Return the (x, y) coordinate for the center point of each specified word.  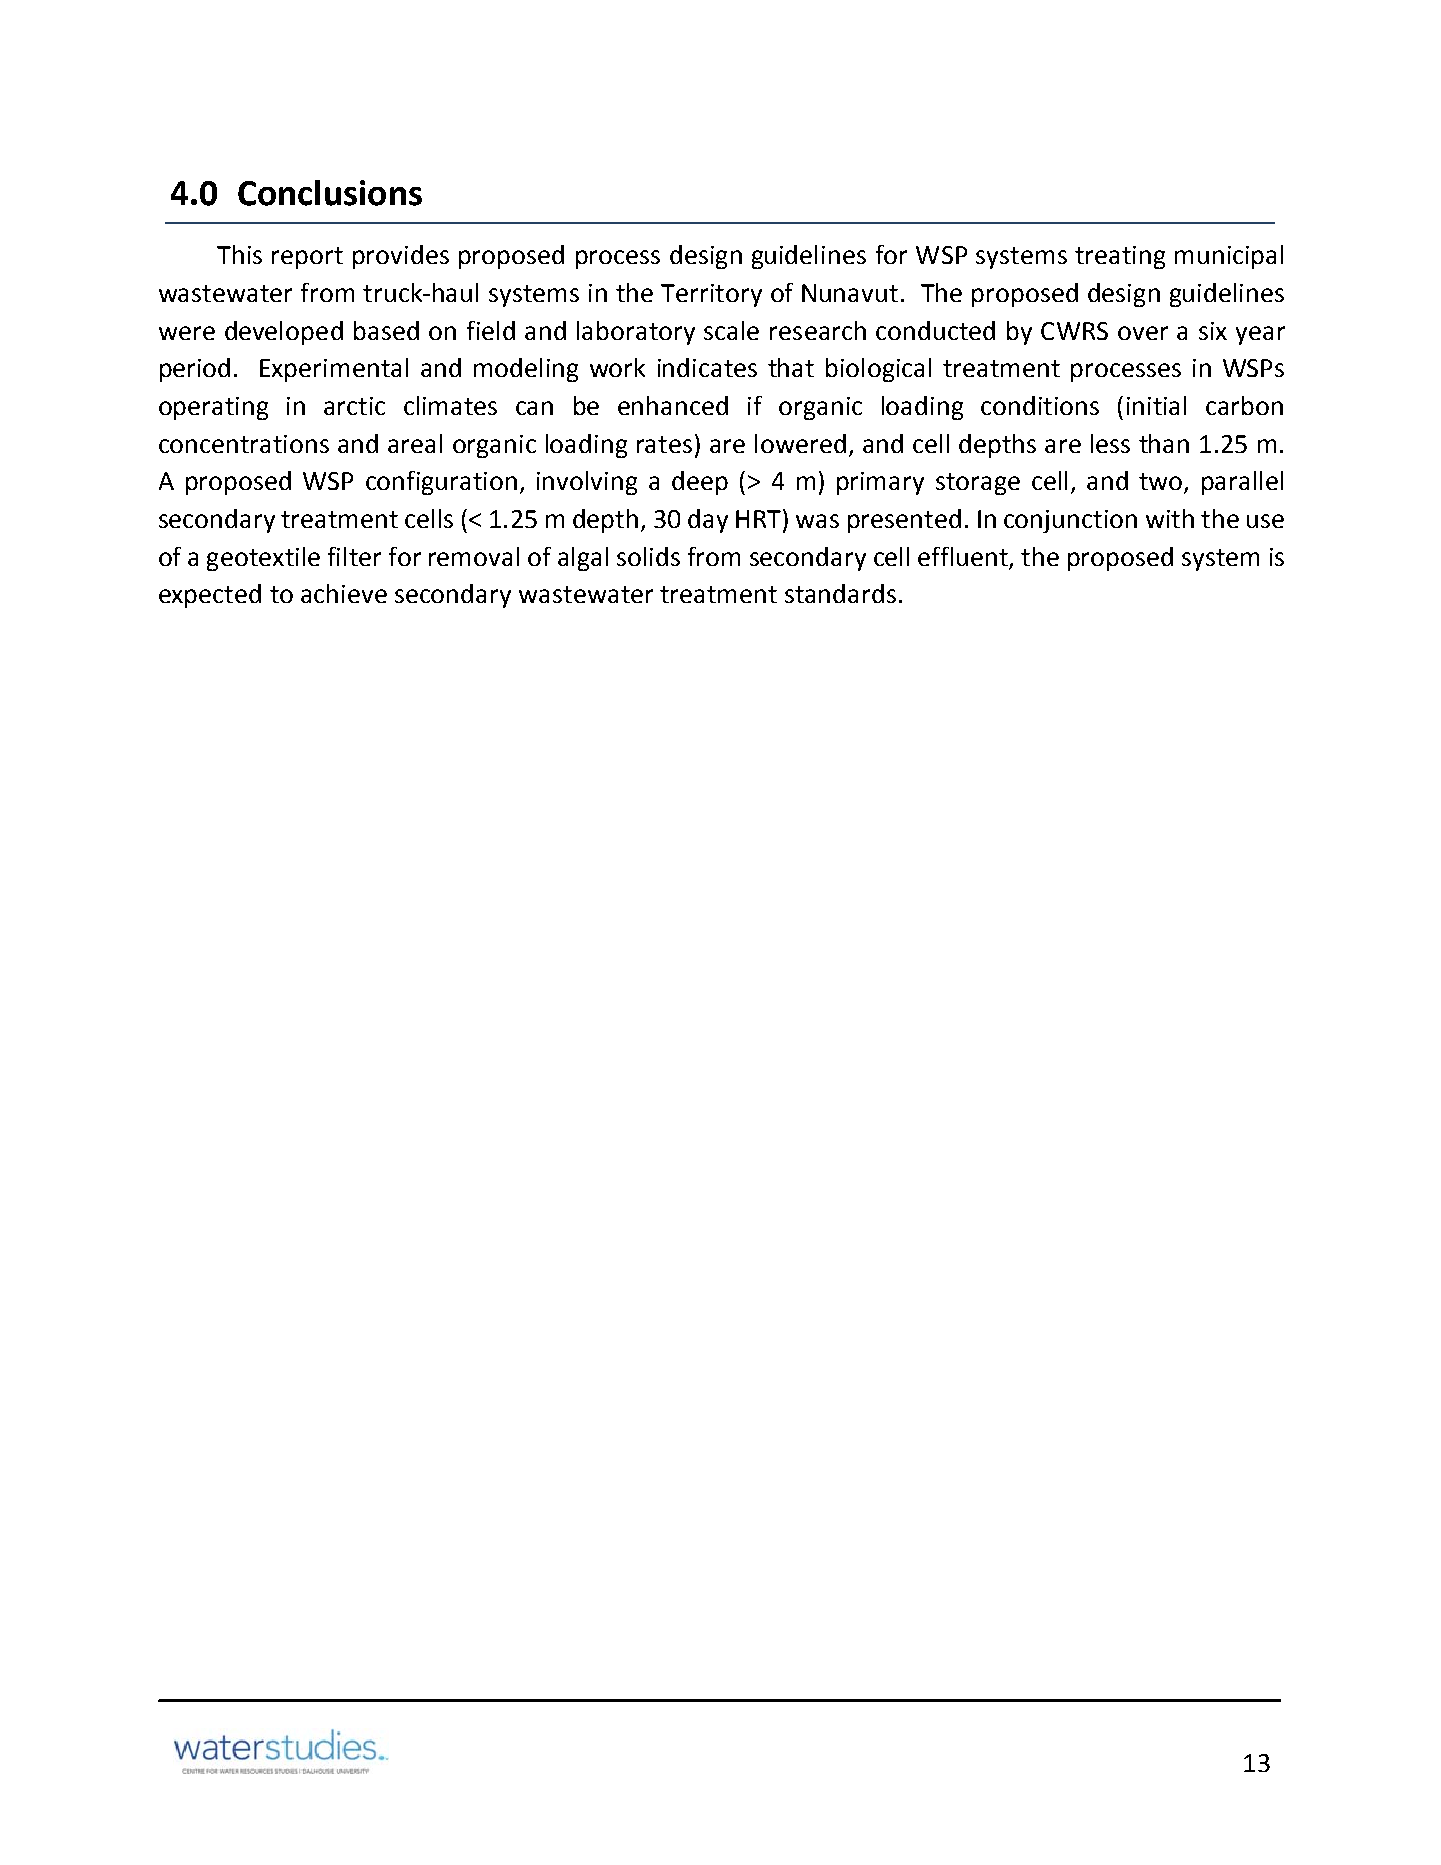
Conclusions (330, 193)
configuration (441, 483)
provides (401, 257)
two (1162, 483)
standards (840, 593)
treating (1120, 257)
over (1143, 333)
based (386, 330)
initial (1156, 405)
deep (700, 483)
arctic (354, 406)
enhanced (673, 405)
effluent (963, 556)
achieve (344, 593)
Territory (711, 295)
